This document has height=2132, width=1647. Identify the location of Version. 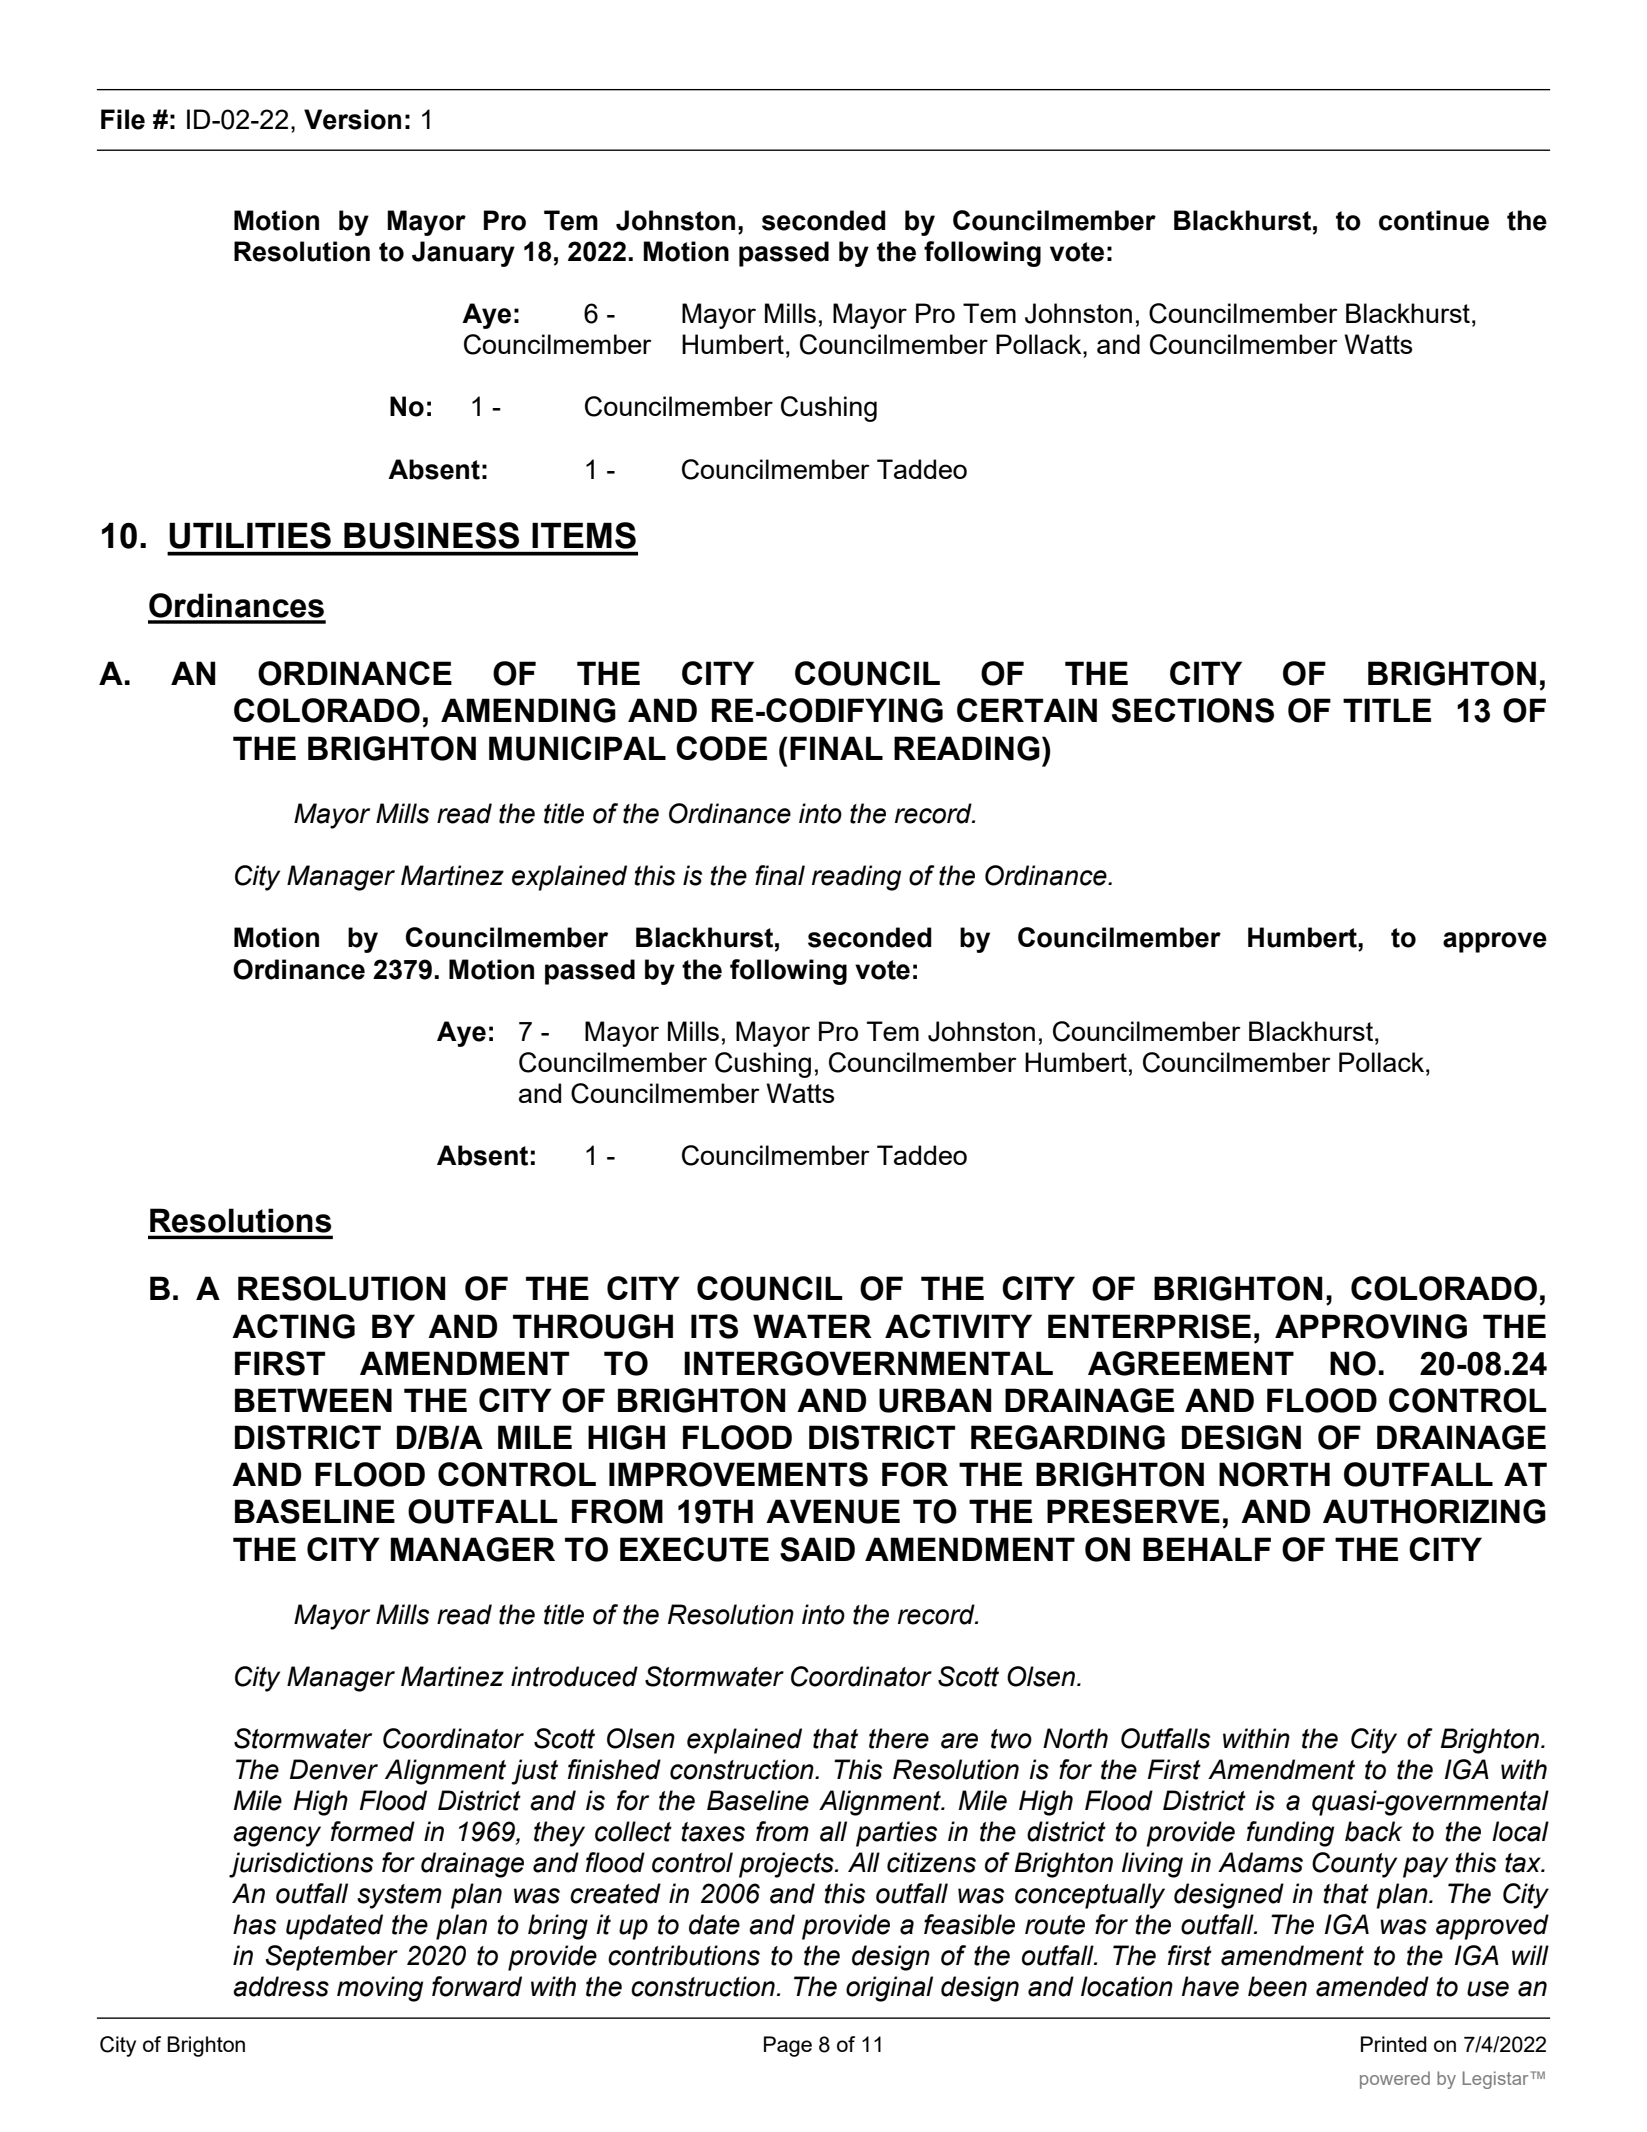
(352, 119).
